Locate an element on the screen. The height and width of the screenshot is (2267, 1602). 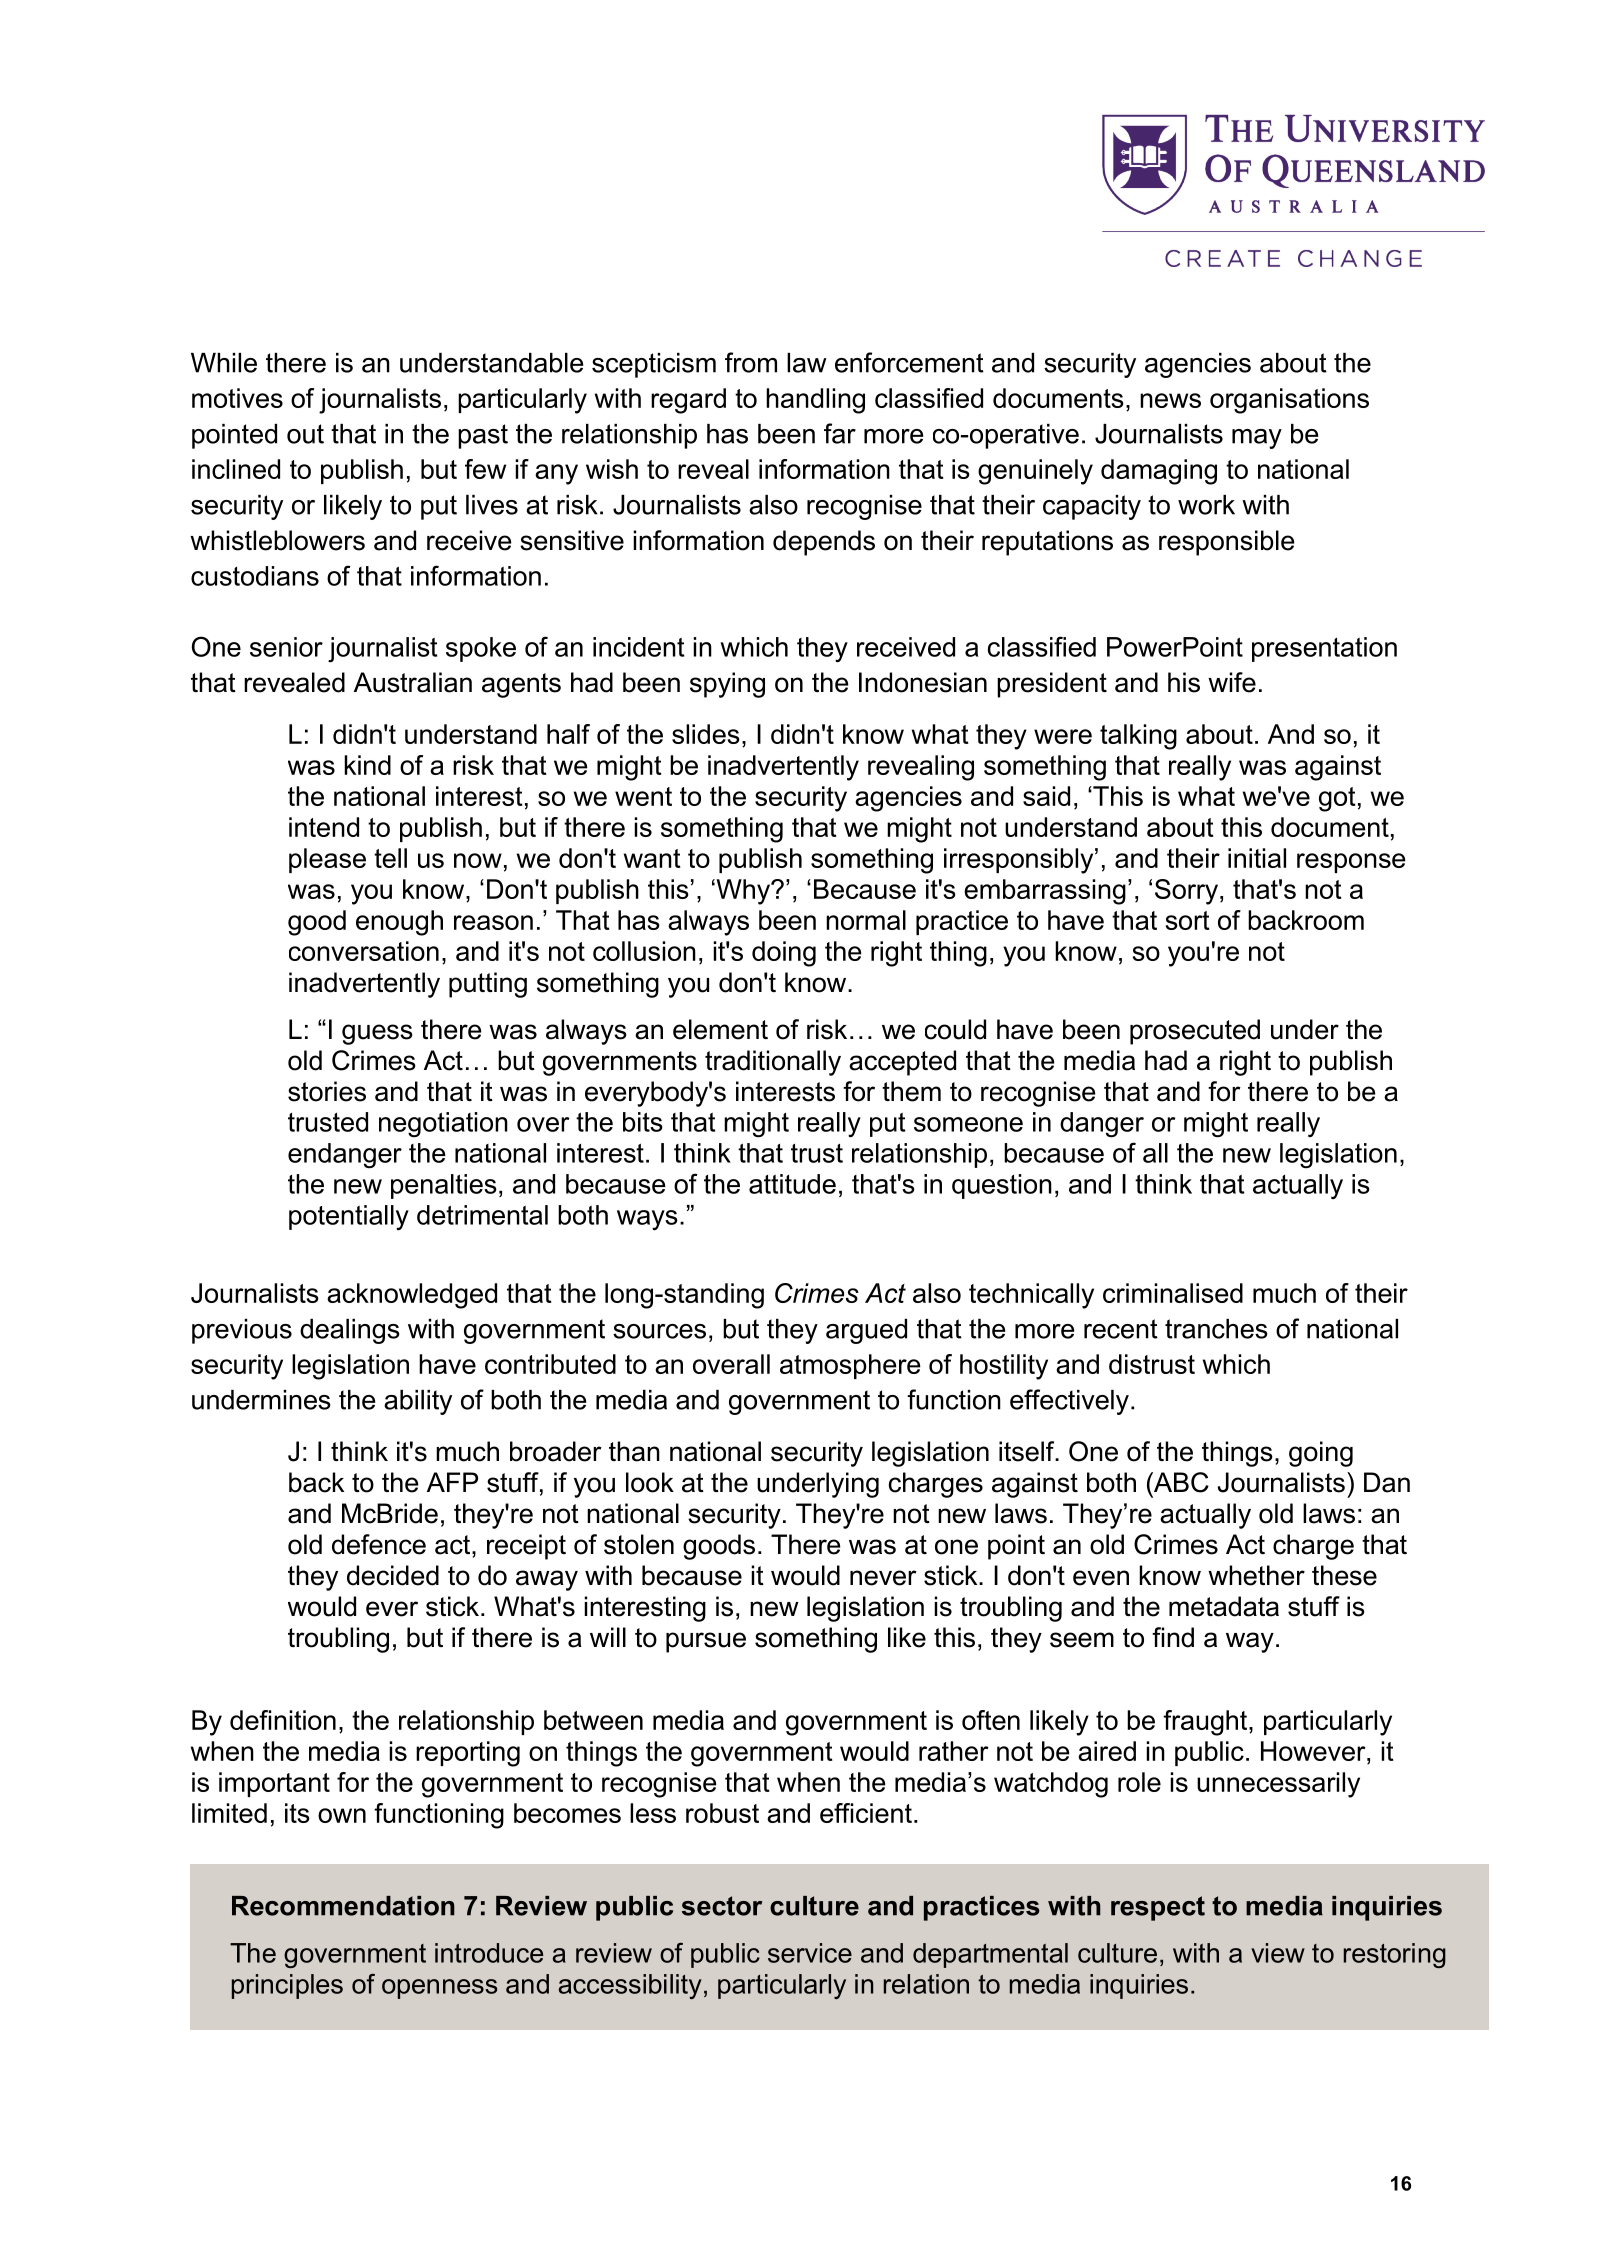
respect is located at coordinates (1158, 1908).
